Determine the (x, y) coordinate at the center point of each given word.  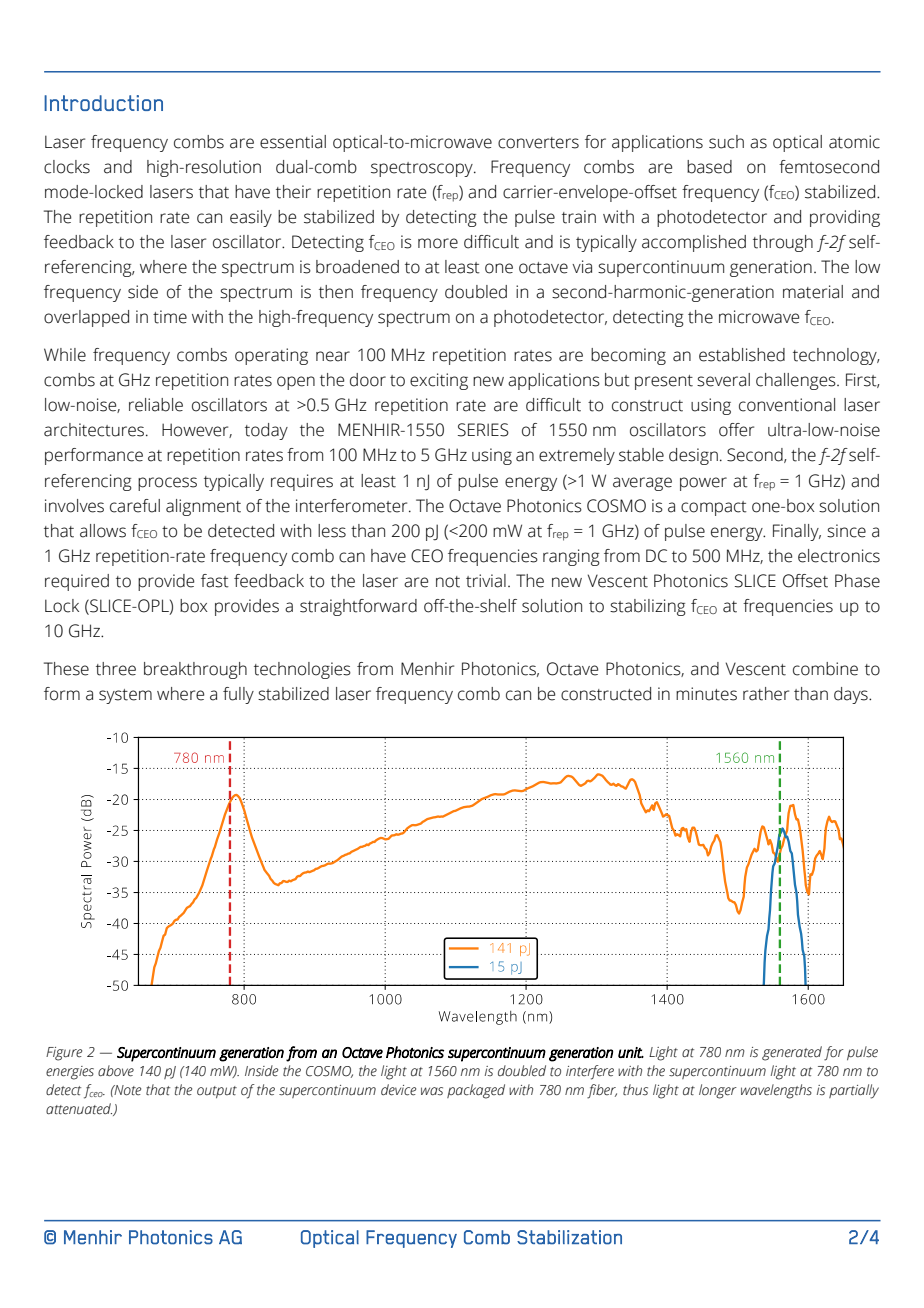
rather (766, 694)
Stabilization (569, 1237)
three (116, 669)
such (726, 142)
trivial (486, 581)
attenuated (79, 1109)
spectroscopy (423, 169)
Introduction (103, 103)
